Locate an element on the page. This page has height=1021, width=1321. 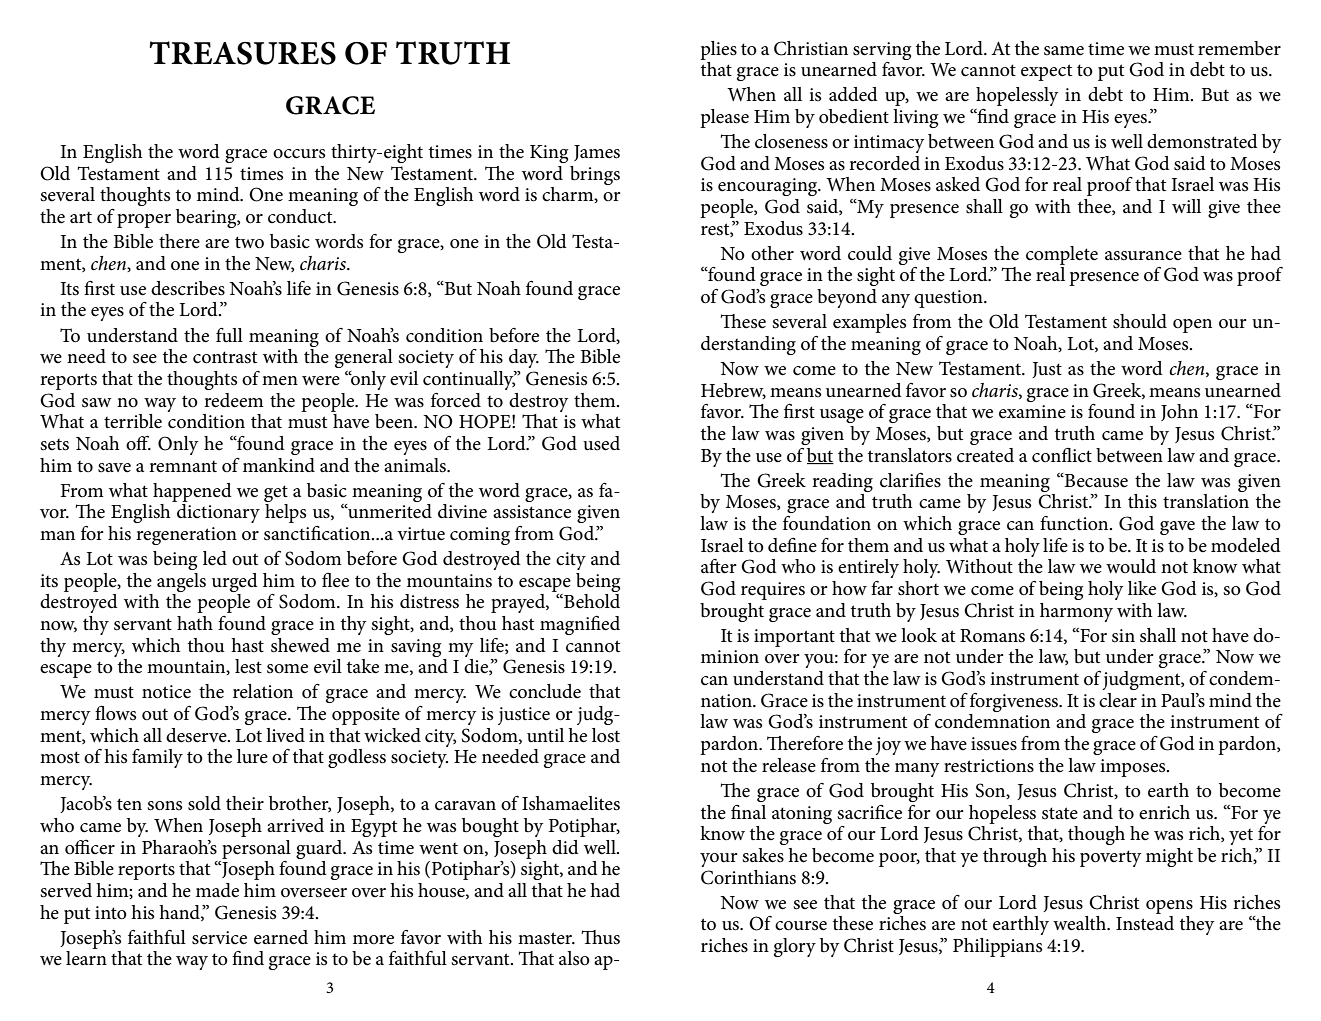
Thus is located at coordinates (601, 937).
